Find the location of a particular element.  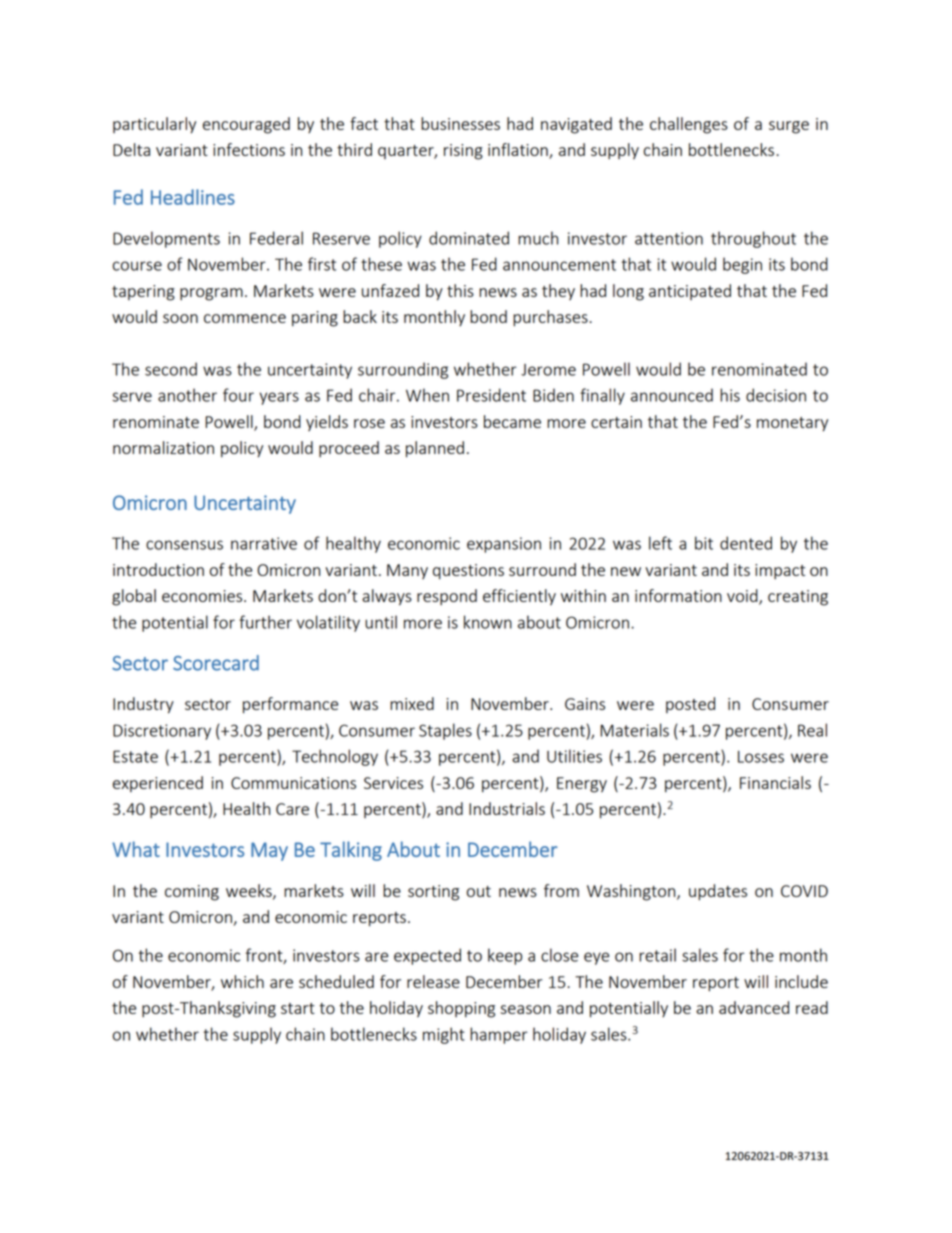

monetary is located at coordinates (792, 424).
